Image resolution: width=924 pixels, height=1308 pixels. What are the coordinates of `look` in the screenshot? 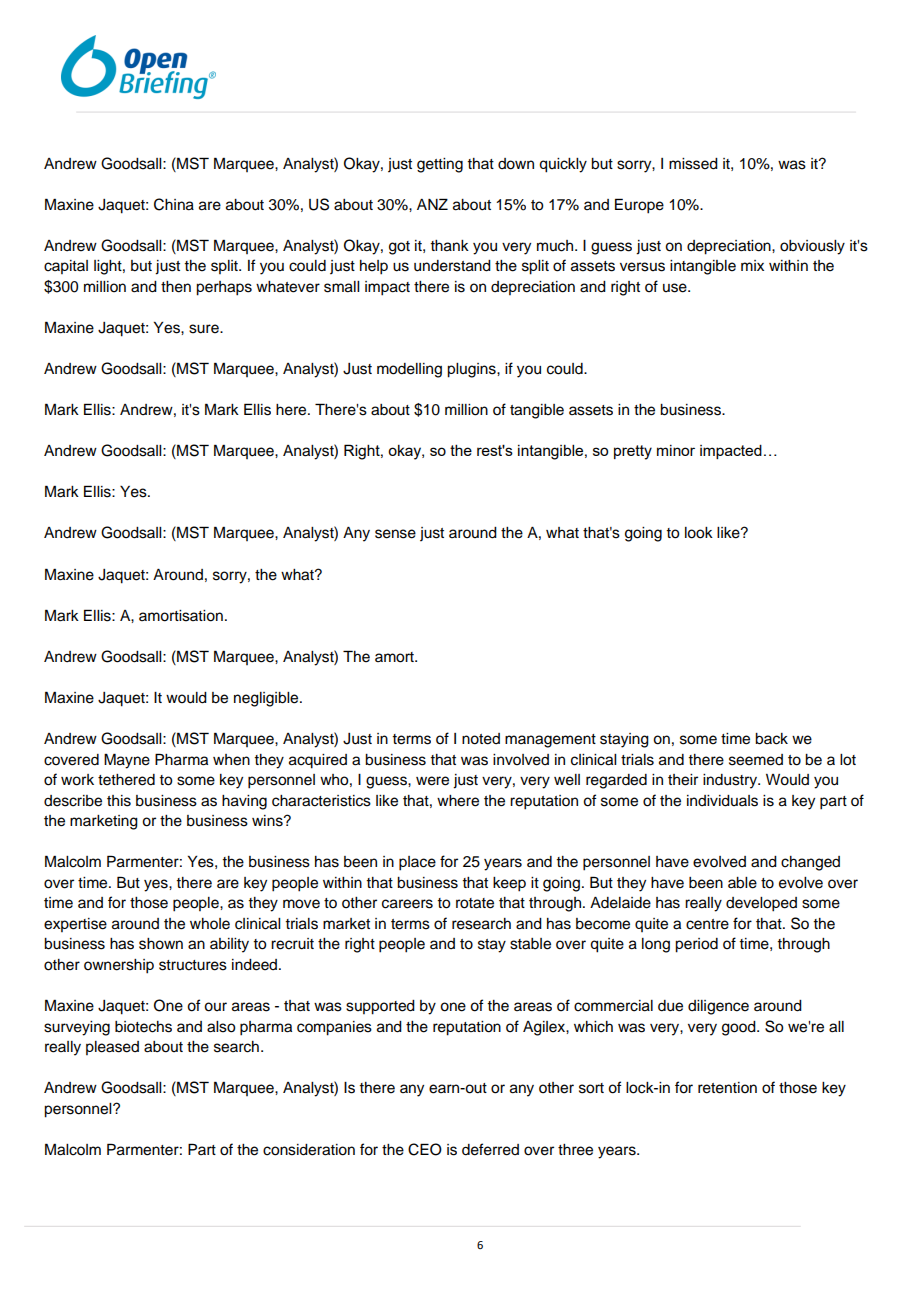 It's located at (699, 533).
